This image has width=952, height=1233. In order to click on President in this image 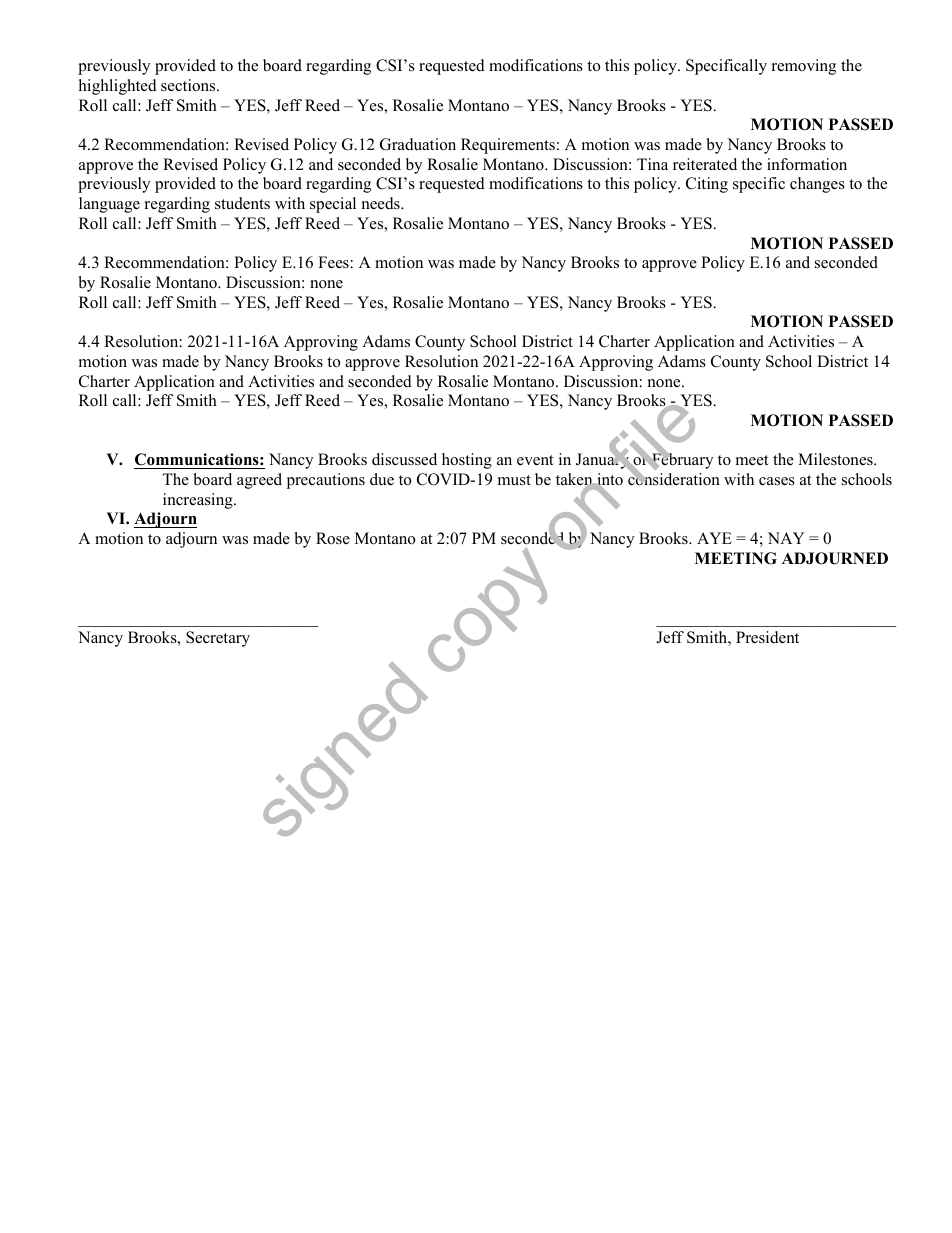, I will do `click(767, 637)`.
